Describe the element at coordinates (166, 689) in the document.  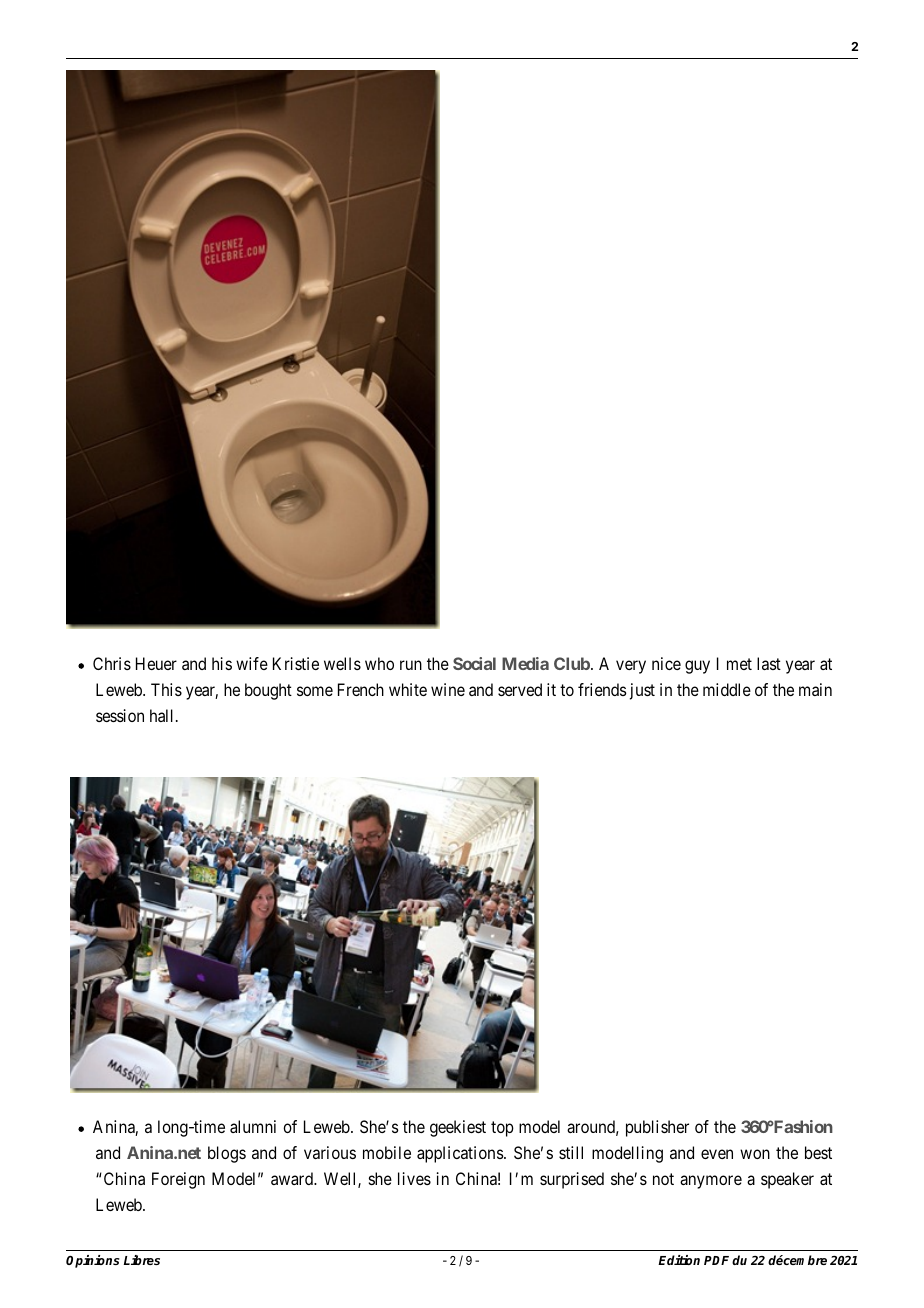
I see `This` at that location.
